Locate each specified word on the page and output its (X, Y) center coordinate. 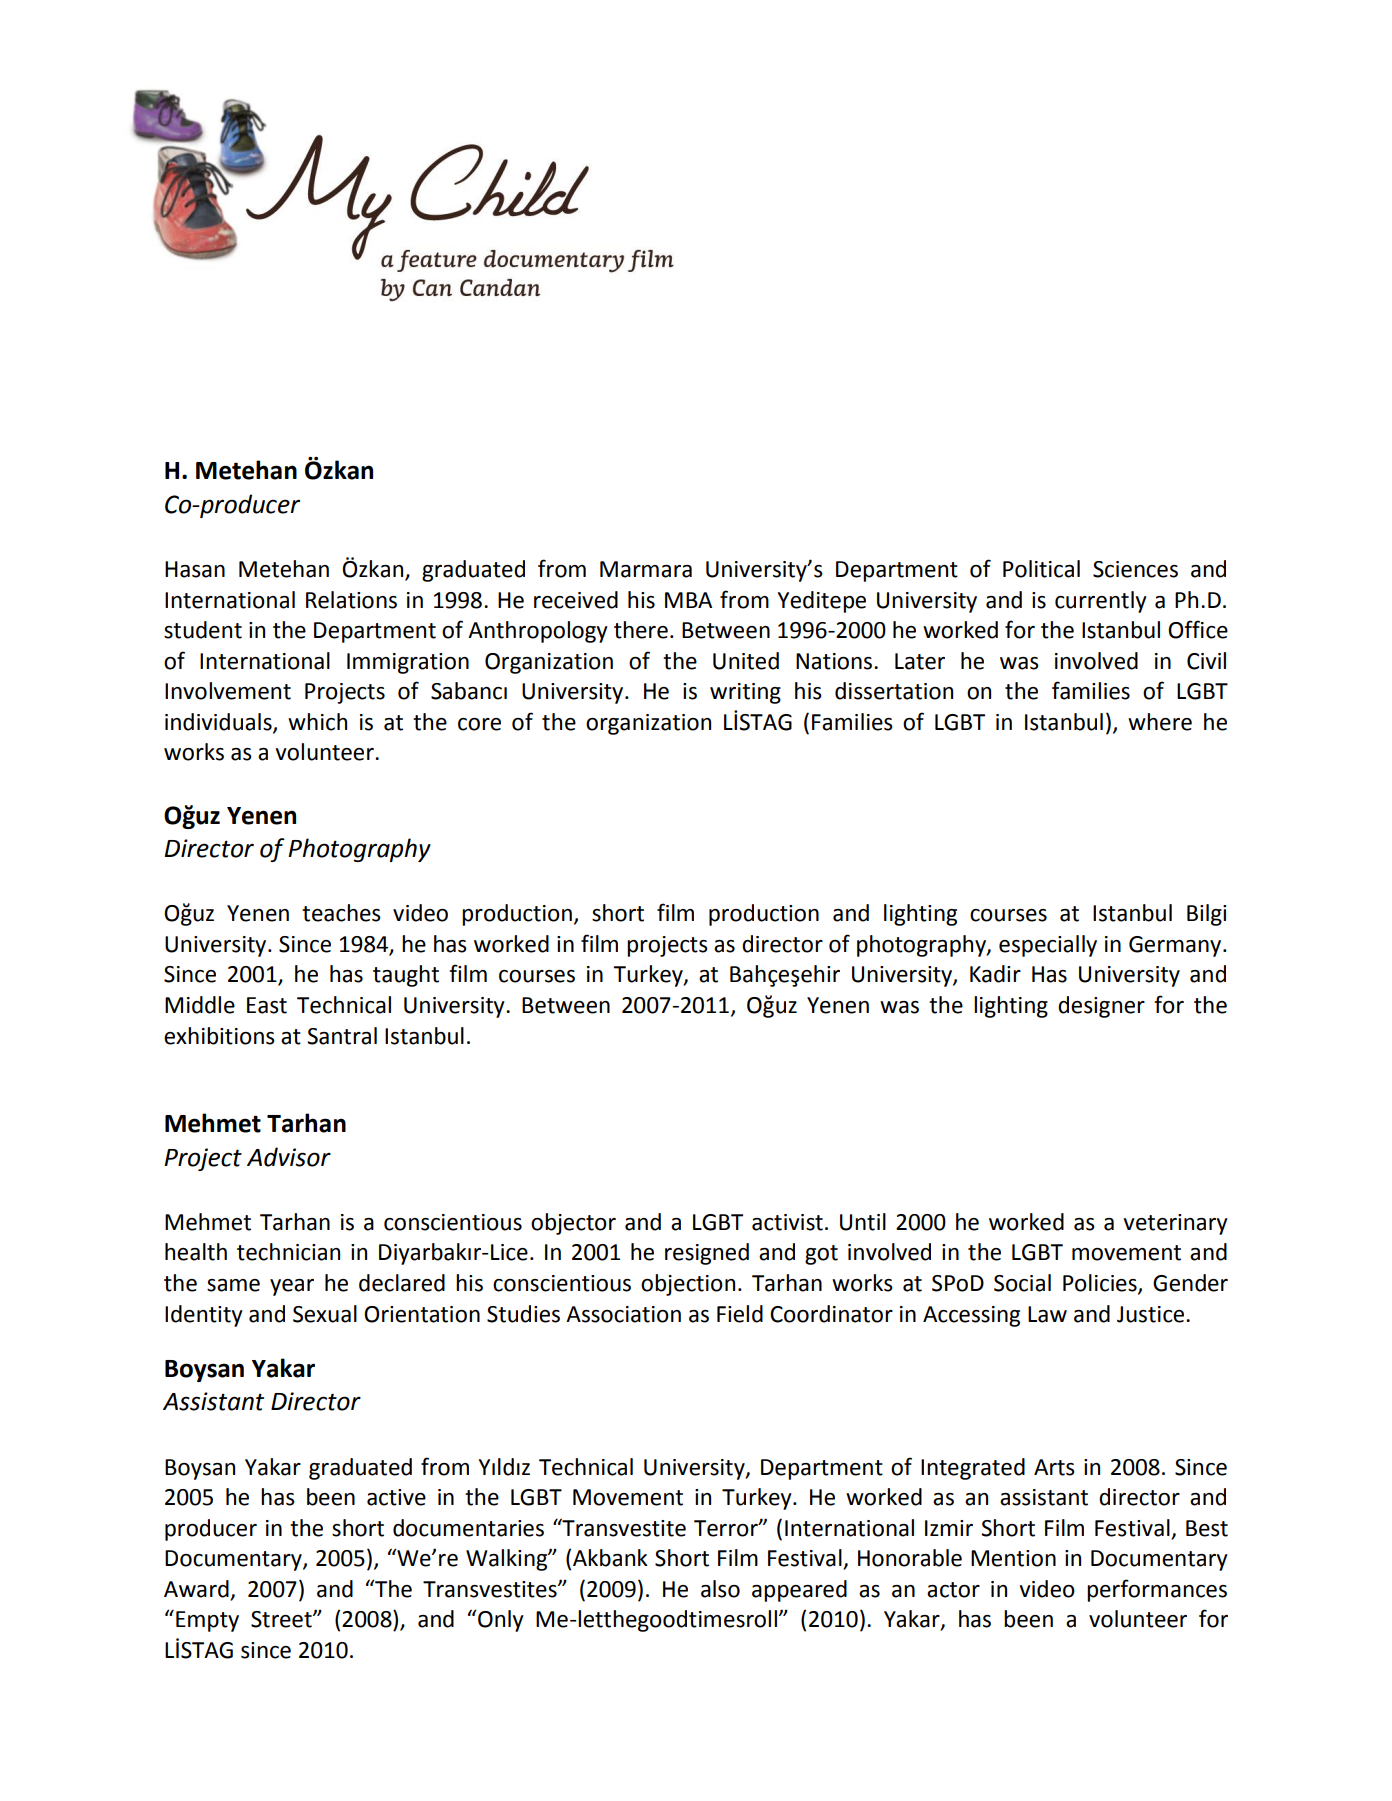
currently (1101, 602)
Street (282, 1619)
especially (1048, 946)
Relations (351, 600)
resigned (707, 1254)
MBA (688, 600)
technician (288, 1252)
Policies (1101, 1284)
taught (406, 976)
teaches (341, 913)
